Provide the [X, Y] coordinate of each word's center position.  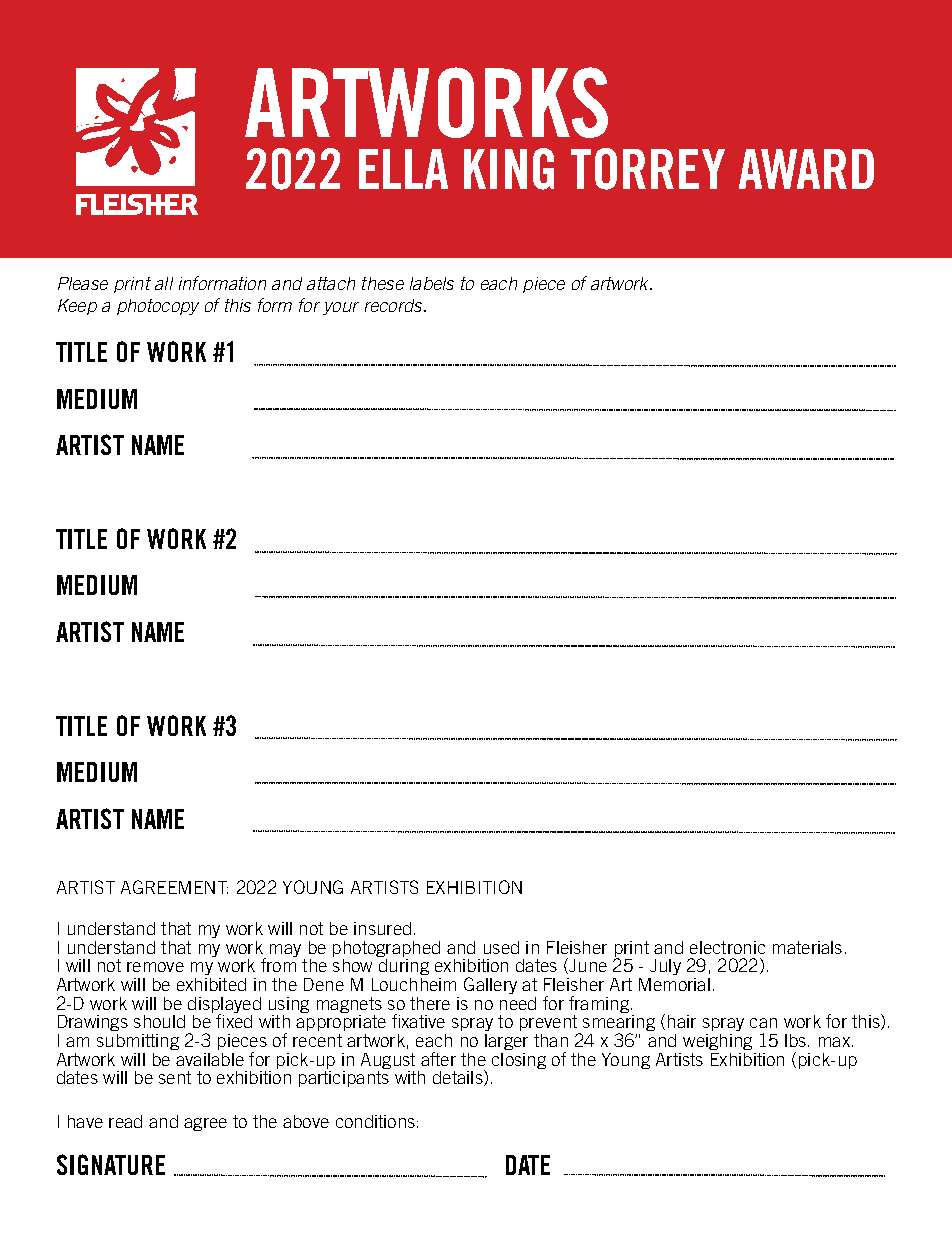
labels [432, 283]
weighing [717, 1042]
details [459, 1078]
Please [83, 283]
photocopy [158, 307]
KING [509, 169]
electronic [727, 947]
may [285, 950]
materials [807, 947]
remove [155, 967]
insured [382, 928]
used [501, 947]
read [125, 1121]
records [395, 305]
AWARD [806, 169]
